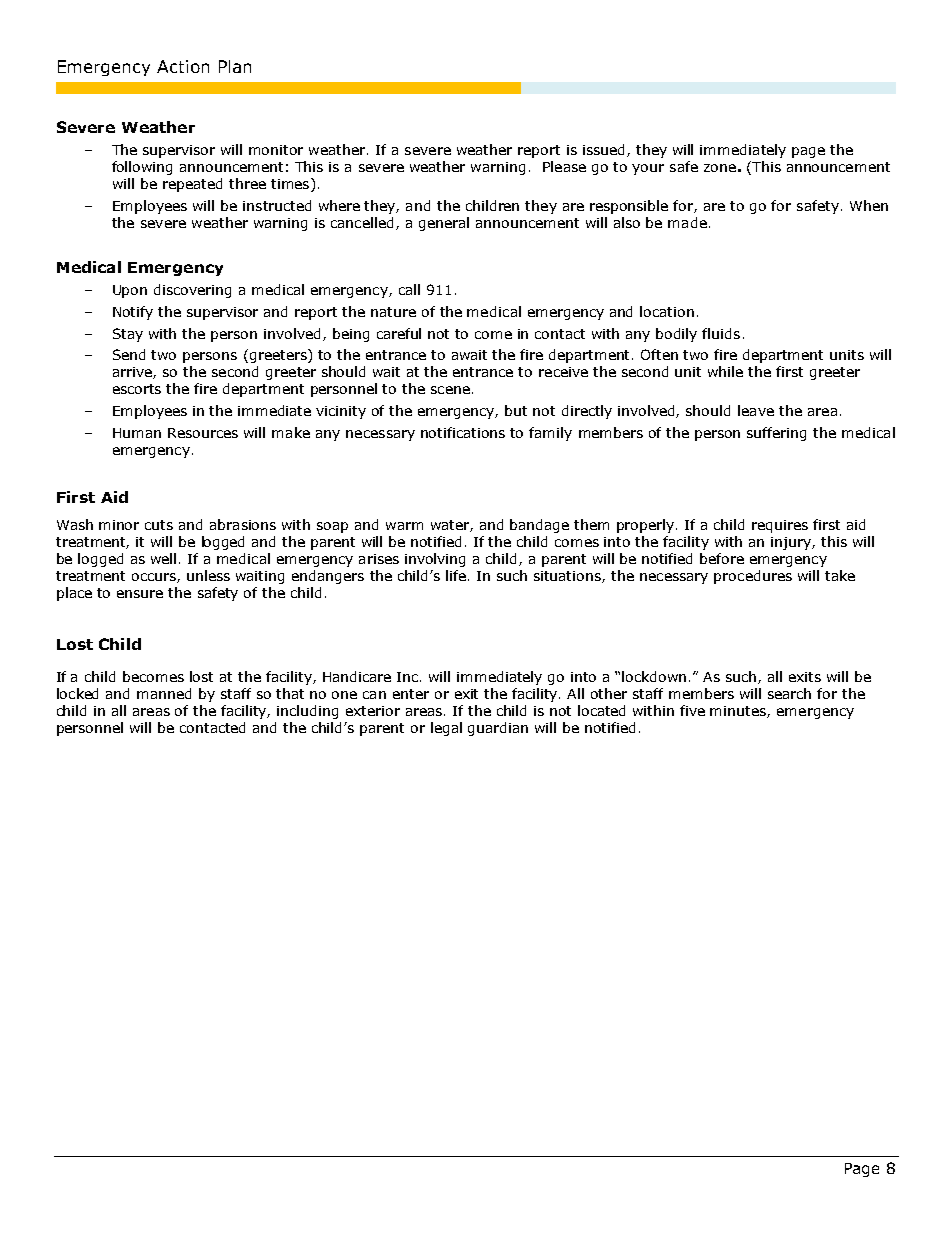  I want to click on issued, so click(605, 150).
